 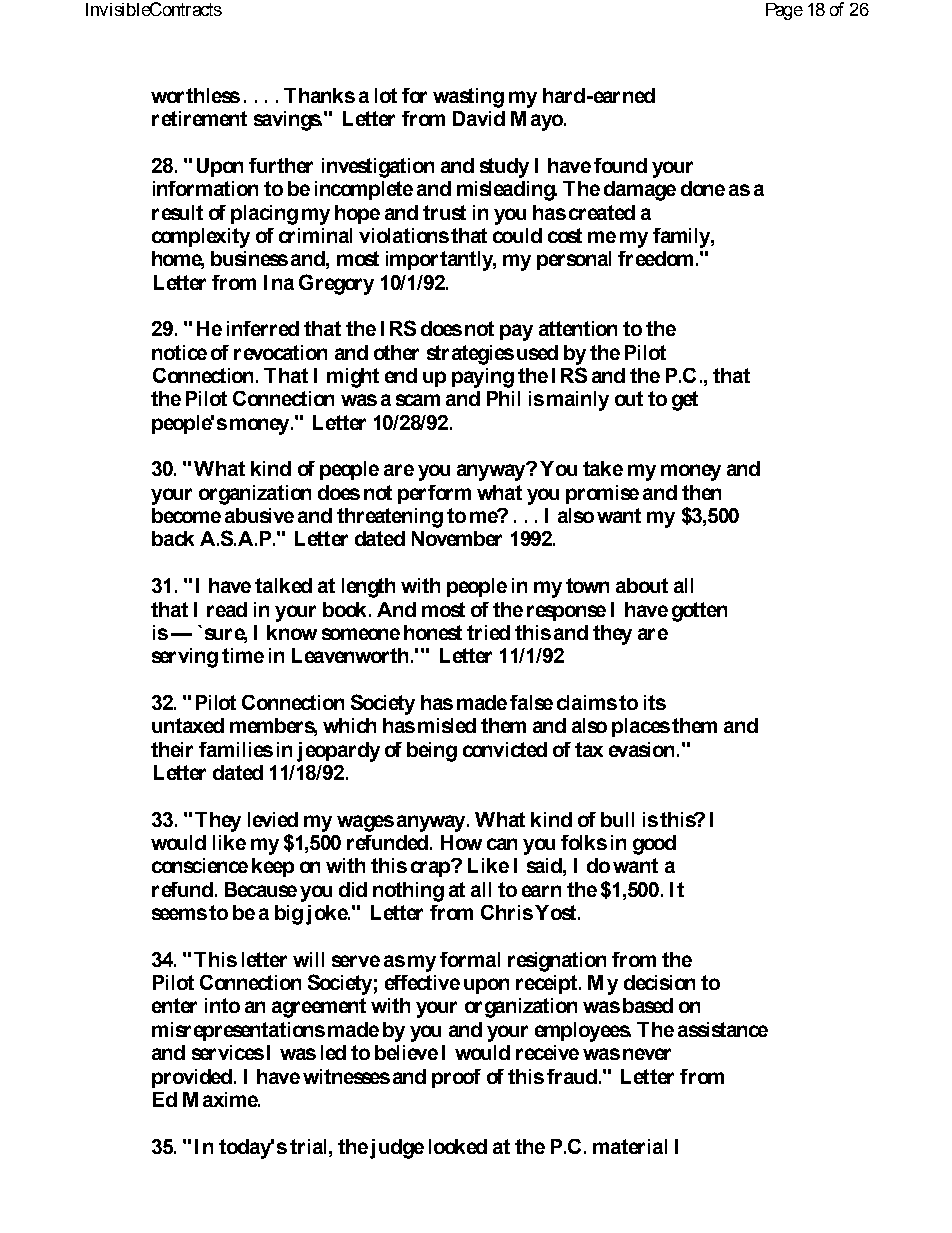 I want to click on read, so click(x=227, y=609).
